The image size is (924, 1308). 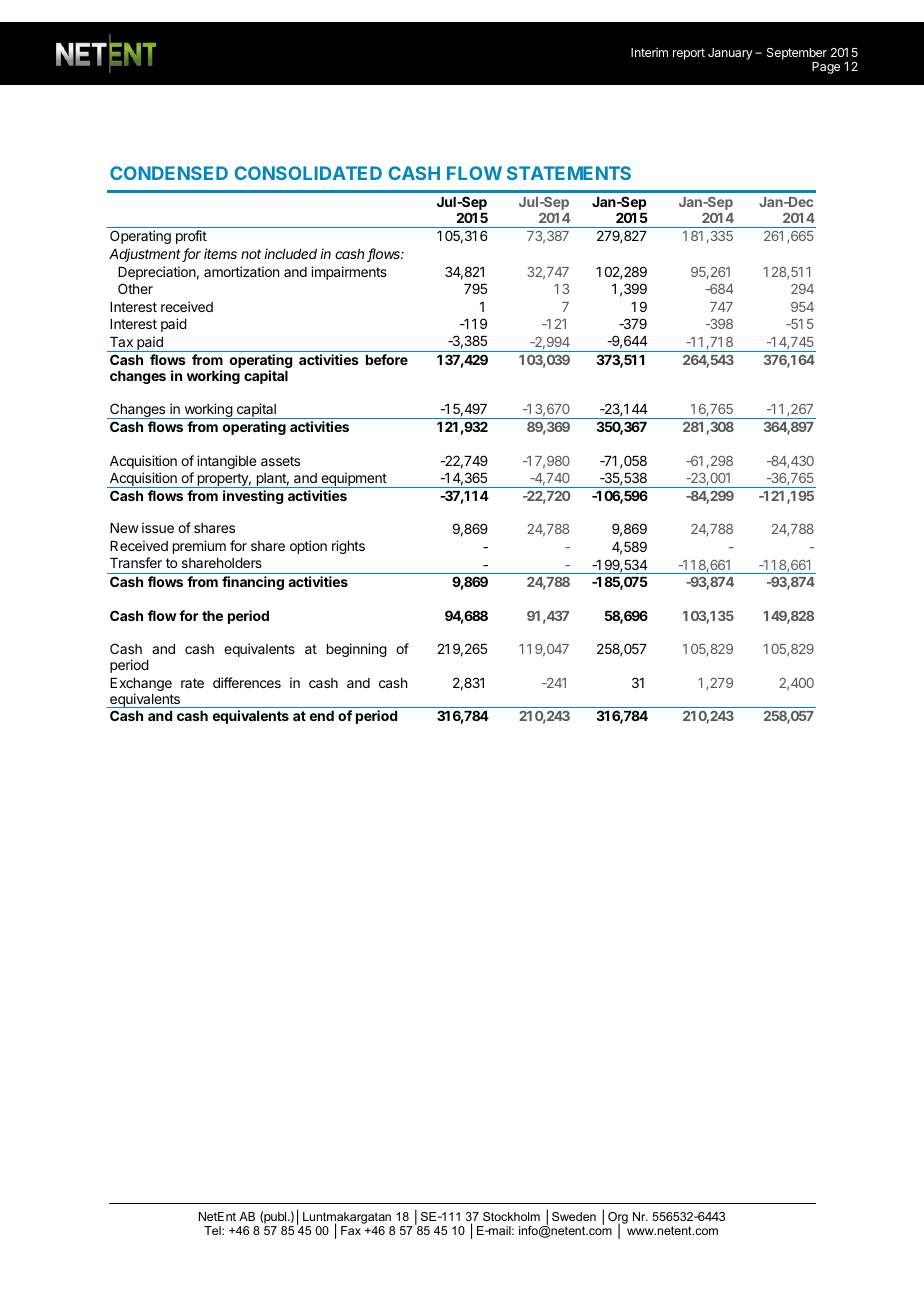 What do you see at coordinates (213, 1230) in the page?
I see `Tel` at bounding box center [213, 1230].
